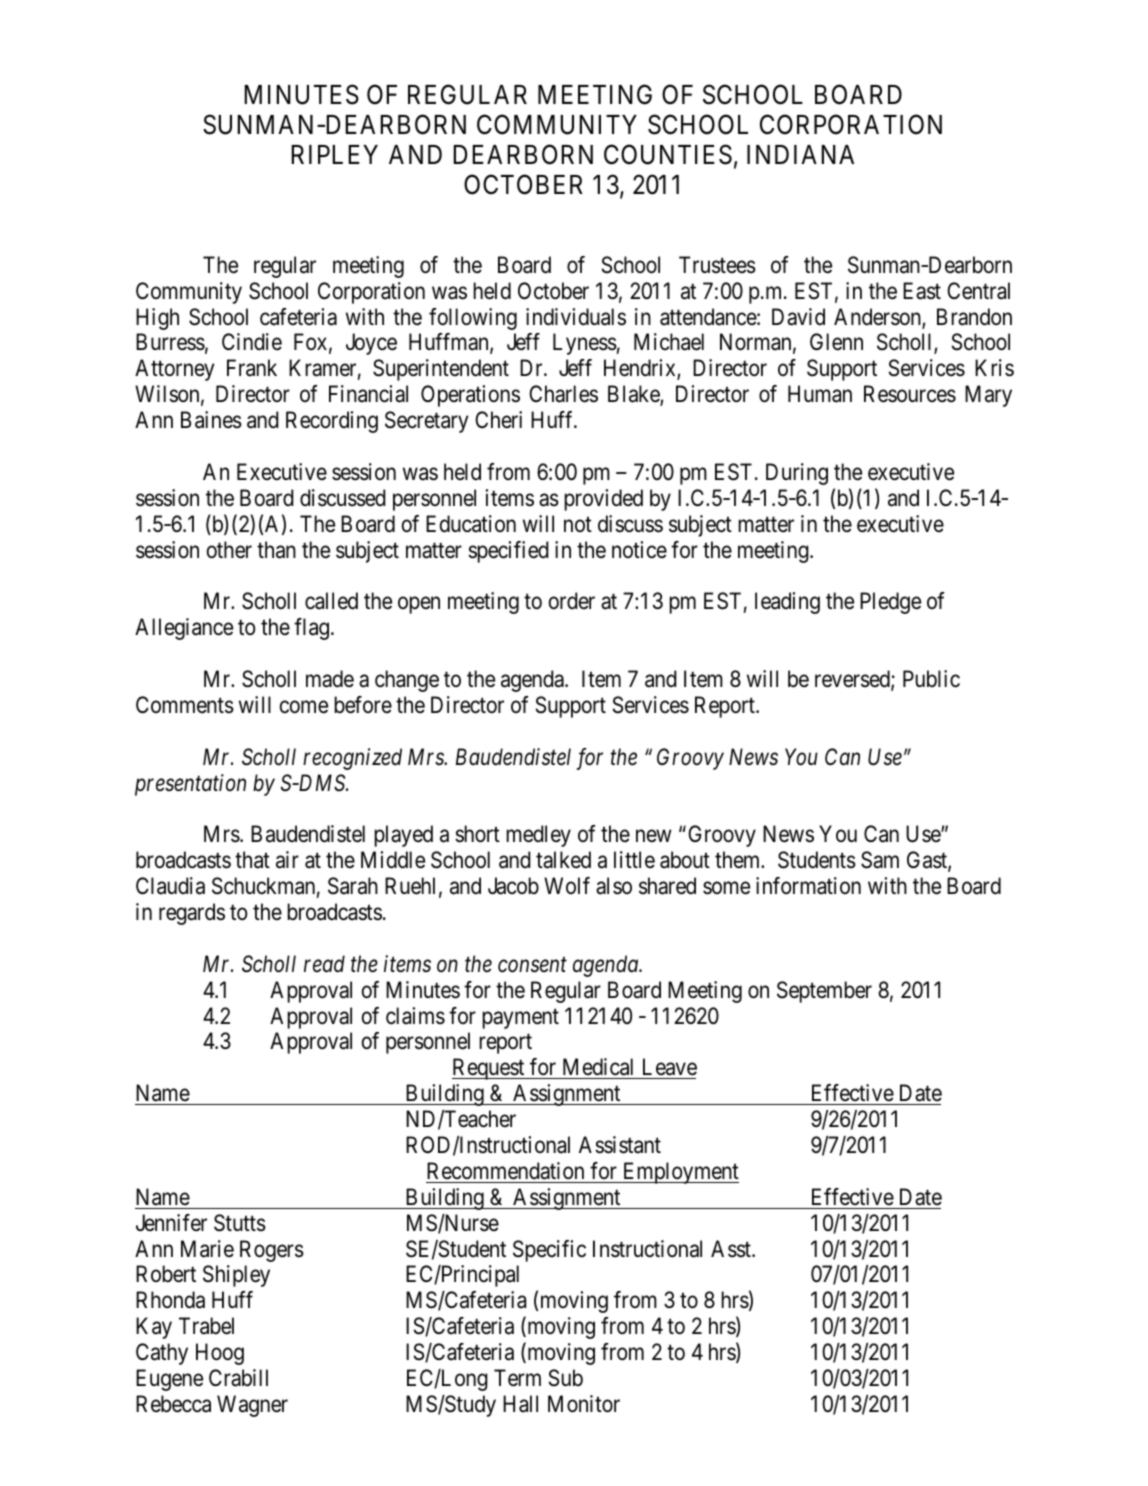  Describe the element at coordinates (252, 1406) in the screenshot. I see `Wagner` at that location.
